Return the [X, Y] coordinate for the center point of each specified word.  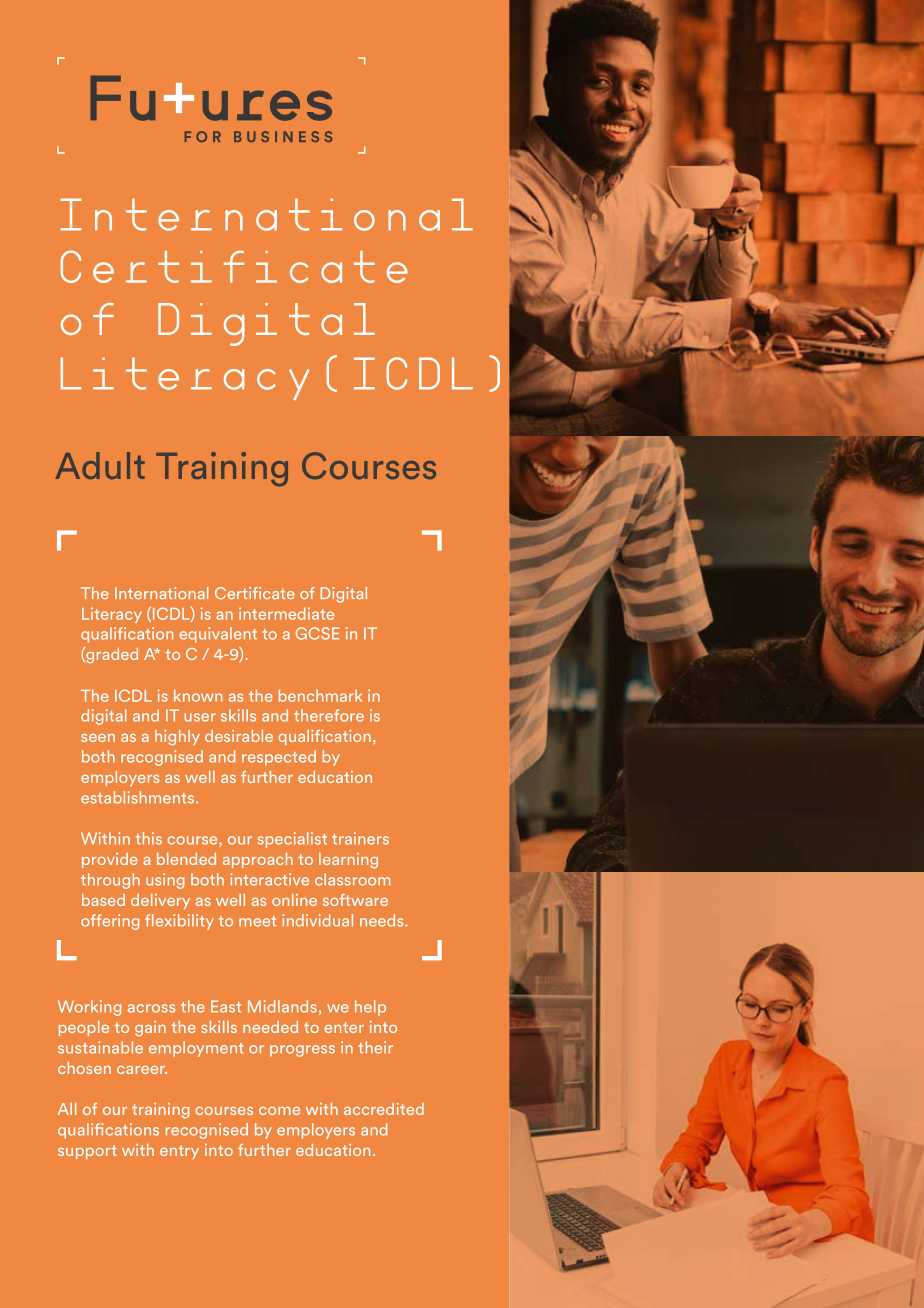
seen [98, 738]
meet [257, 921]
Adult [100, 465]
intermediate [286, 613]
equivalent [218, 635]
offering [110, 922]
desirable [239, 736]
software [355, 900]
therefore [329, 715]
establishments [137, 797]
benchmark [320, 695]
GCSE [317, 633]
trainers [360, 838]
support [87, 1152]
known [198, 695]
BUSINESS [283, 136]
